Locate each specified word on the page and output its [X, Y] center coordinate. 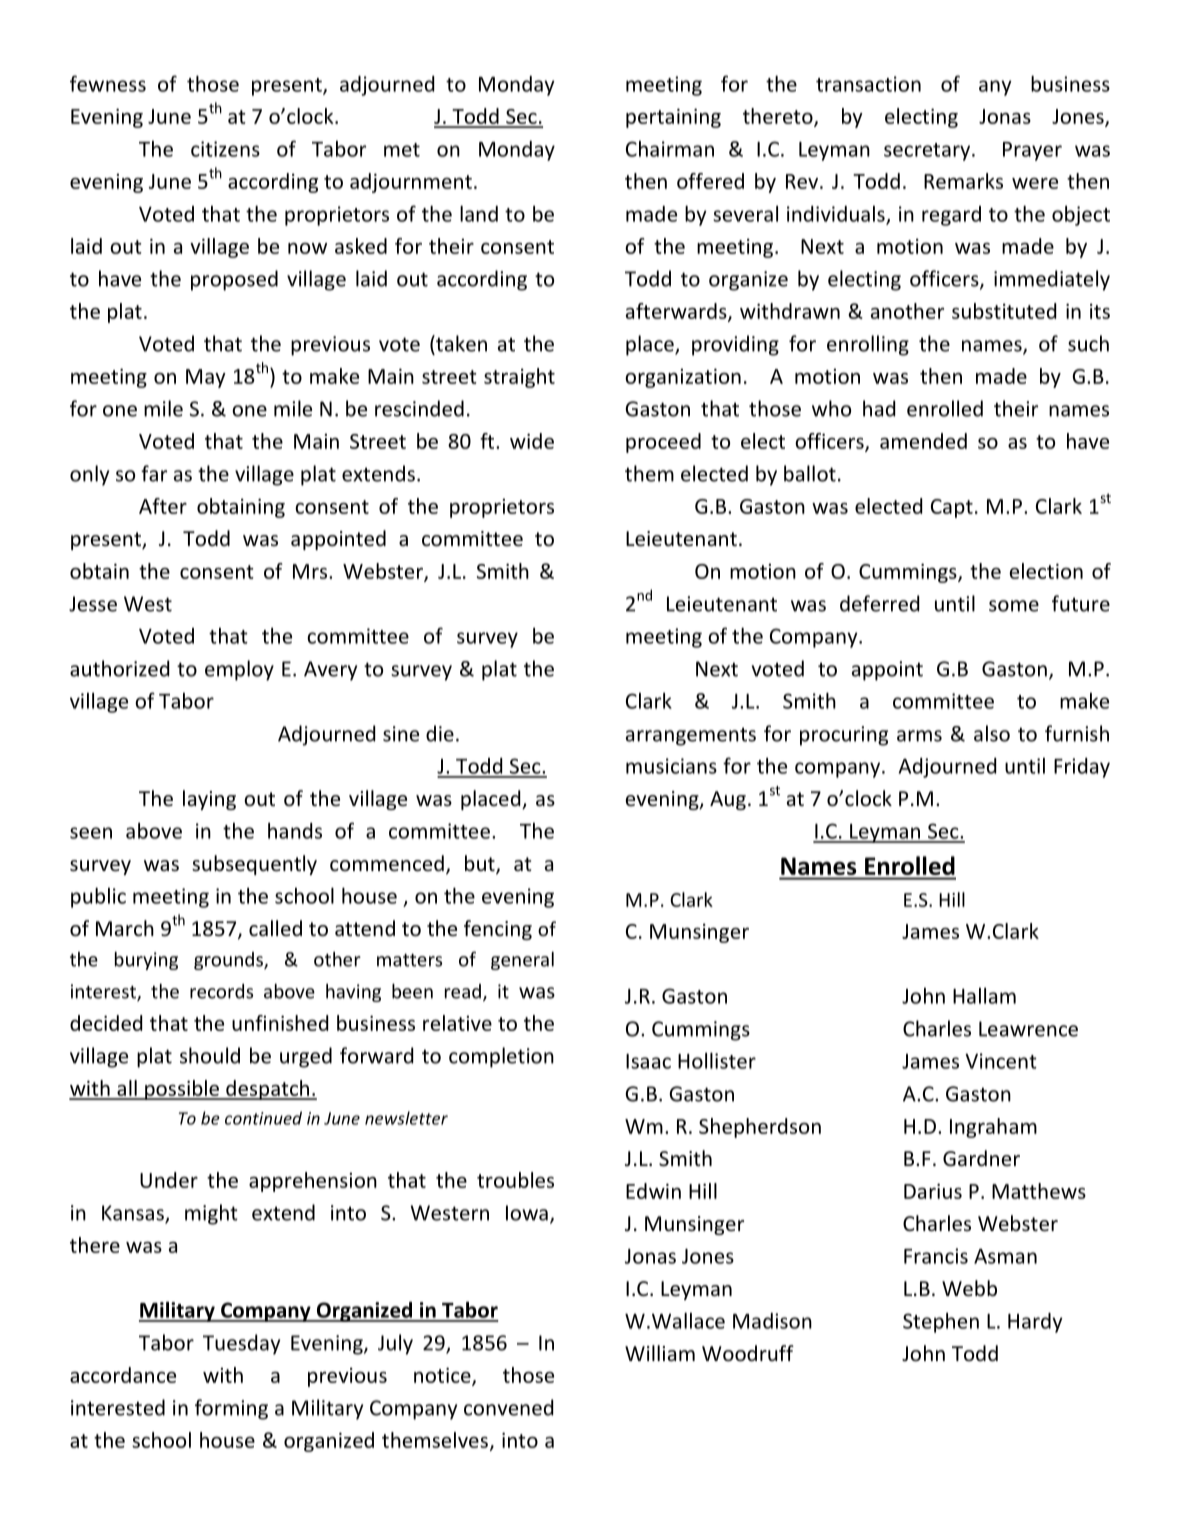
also [992, 733]
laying [209, 800]
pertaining [673, 118]
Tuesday [241, 1344]
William [660, 1353]
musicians [671, 766]
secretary [928, 152]
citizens [225, 149]
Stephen [941, 1322]
